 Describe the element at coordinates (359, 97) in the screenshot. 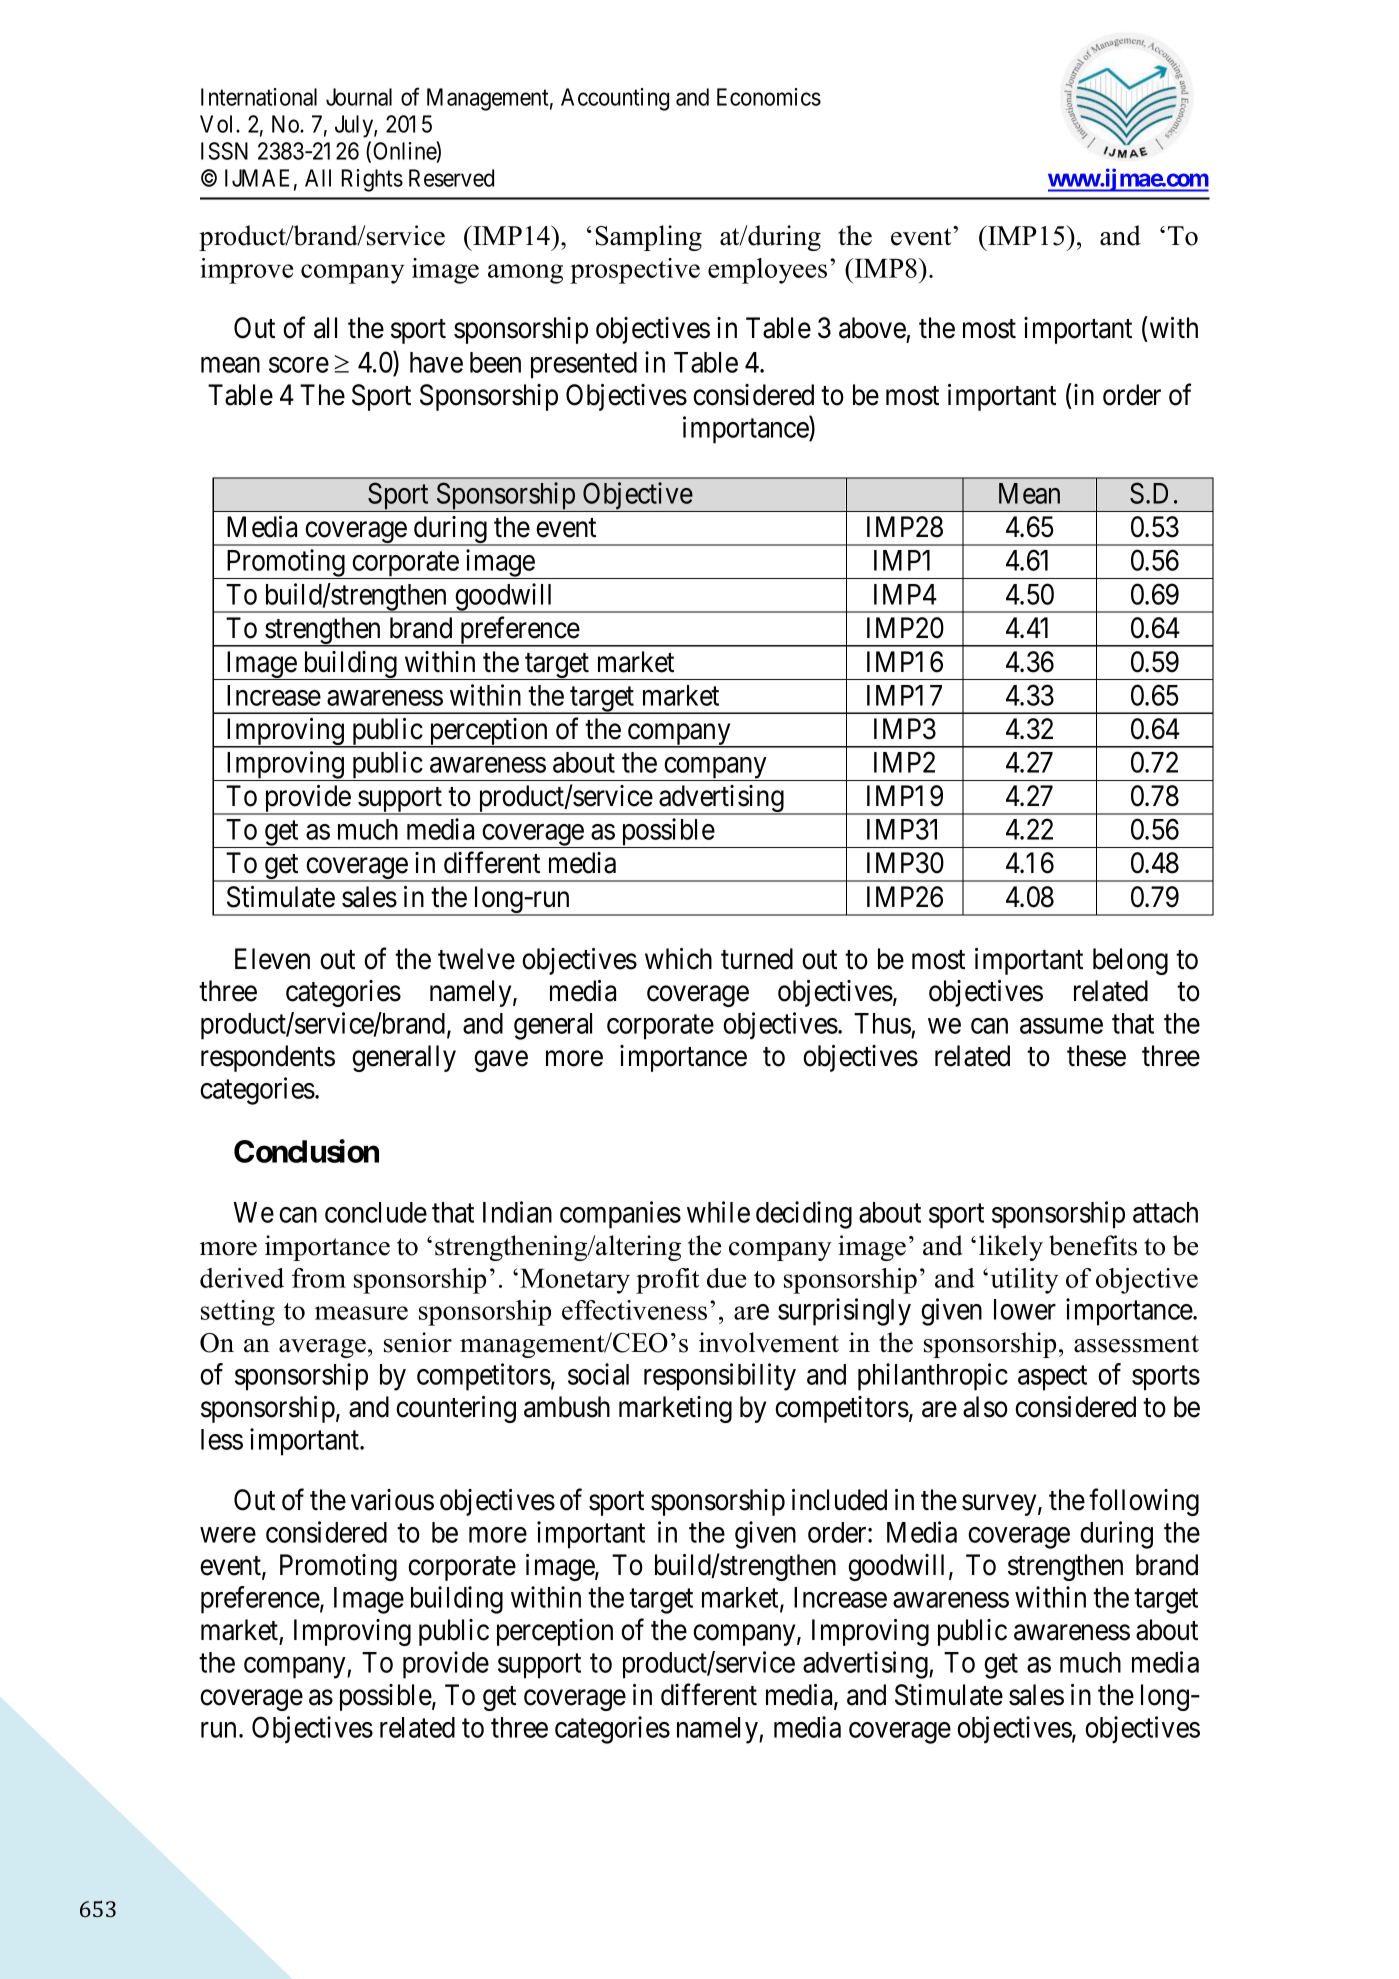

I see `Journal` at that location.
